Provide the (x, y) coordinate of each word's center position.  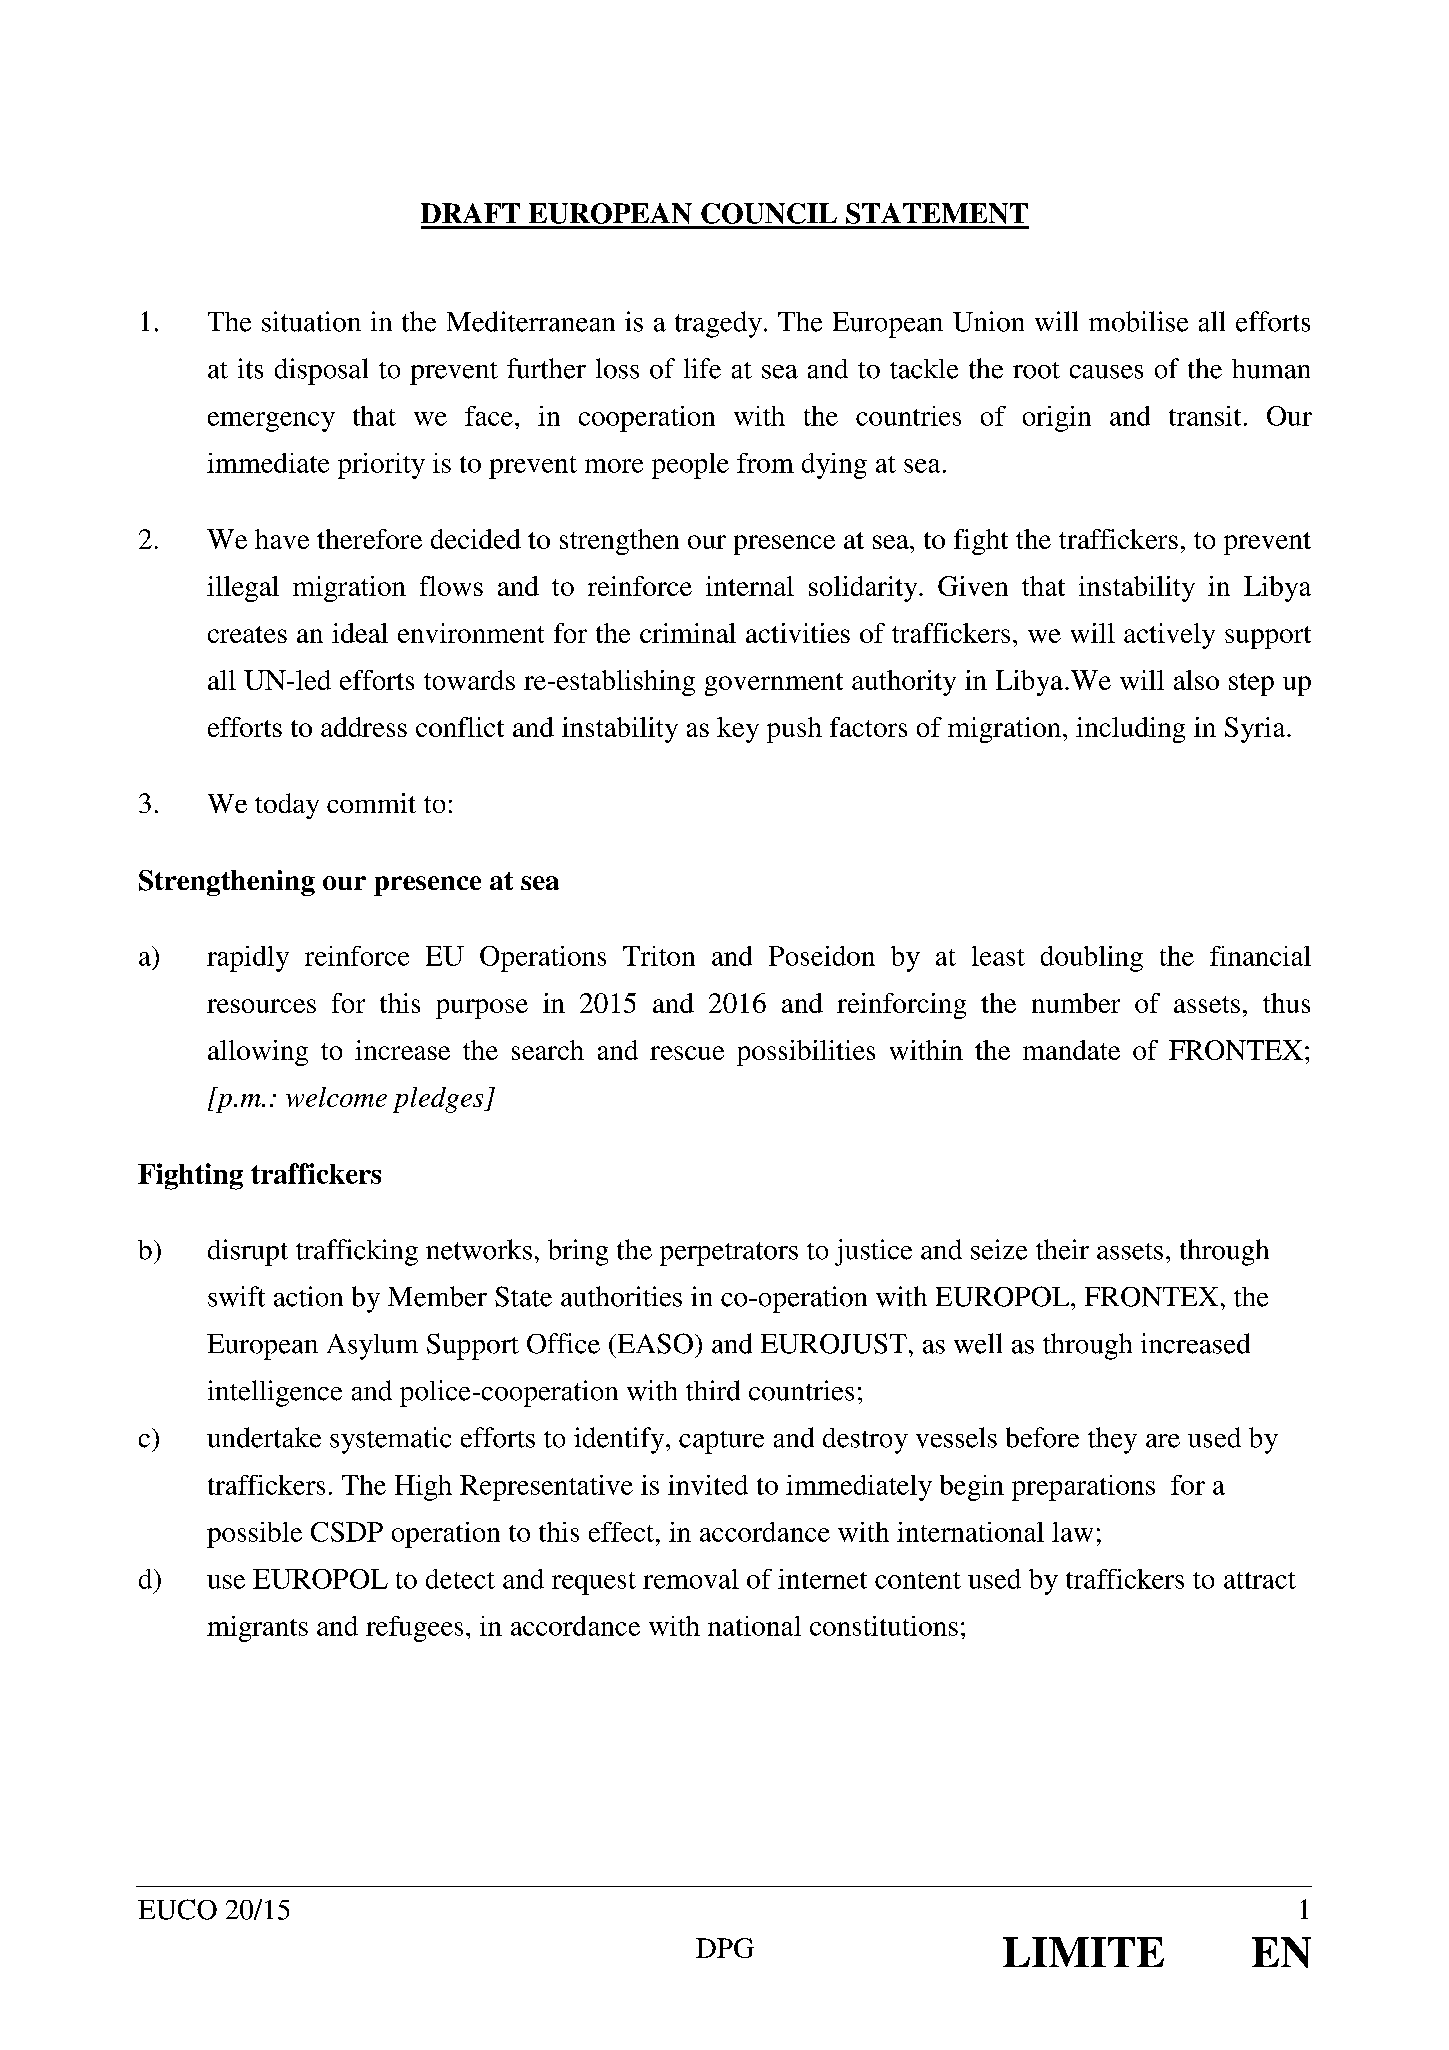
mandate (1071, 1050)
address (364, 727)
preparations (1083, 1488)
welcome (336, 1097)
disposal (321, 371)
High (423, 1488)
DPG (725, 1948)
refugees (414, 1629)
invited (708, 1485)
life (702, 368)
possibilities (806, 1053)
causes (1106, 372)
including (1130, 730)
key (738, 730)
